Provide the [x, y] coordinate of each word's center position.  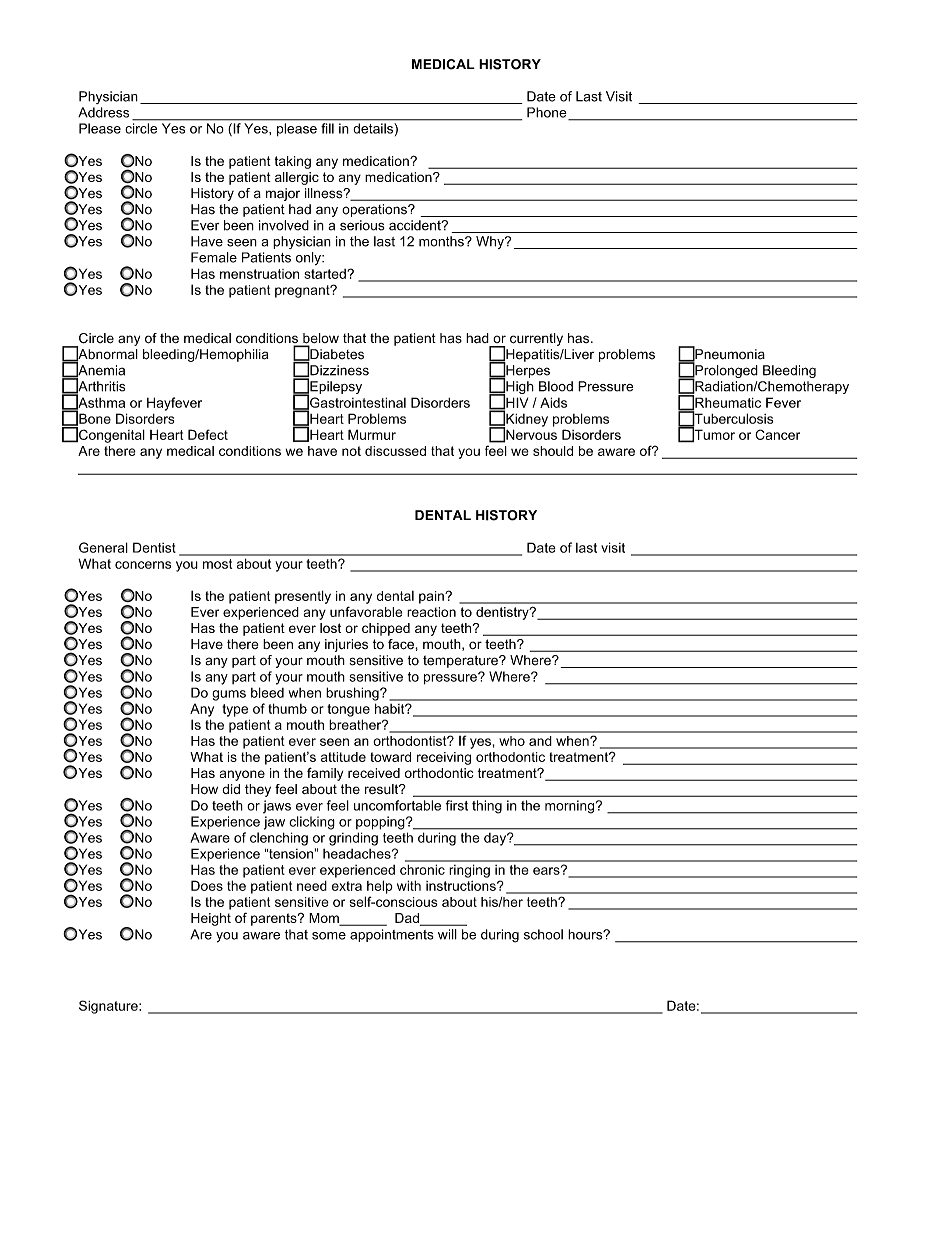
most [217, 564]
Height [211, 919]
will [447, 934]
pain [432, 597]
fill [327, 128]
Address [103, 112]
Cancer [777, 434]
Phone [548, 113]
